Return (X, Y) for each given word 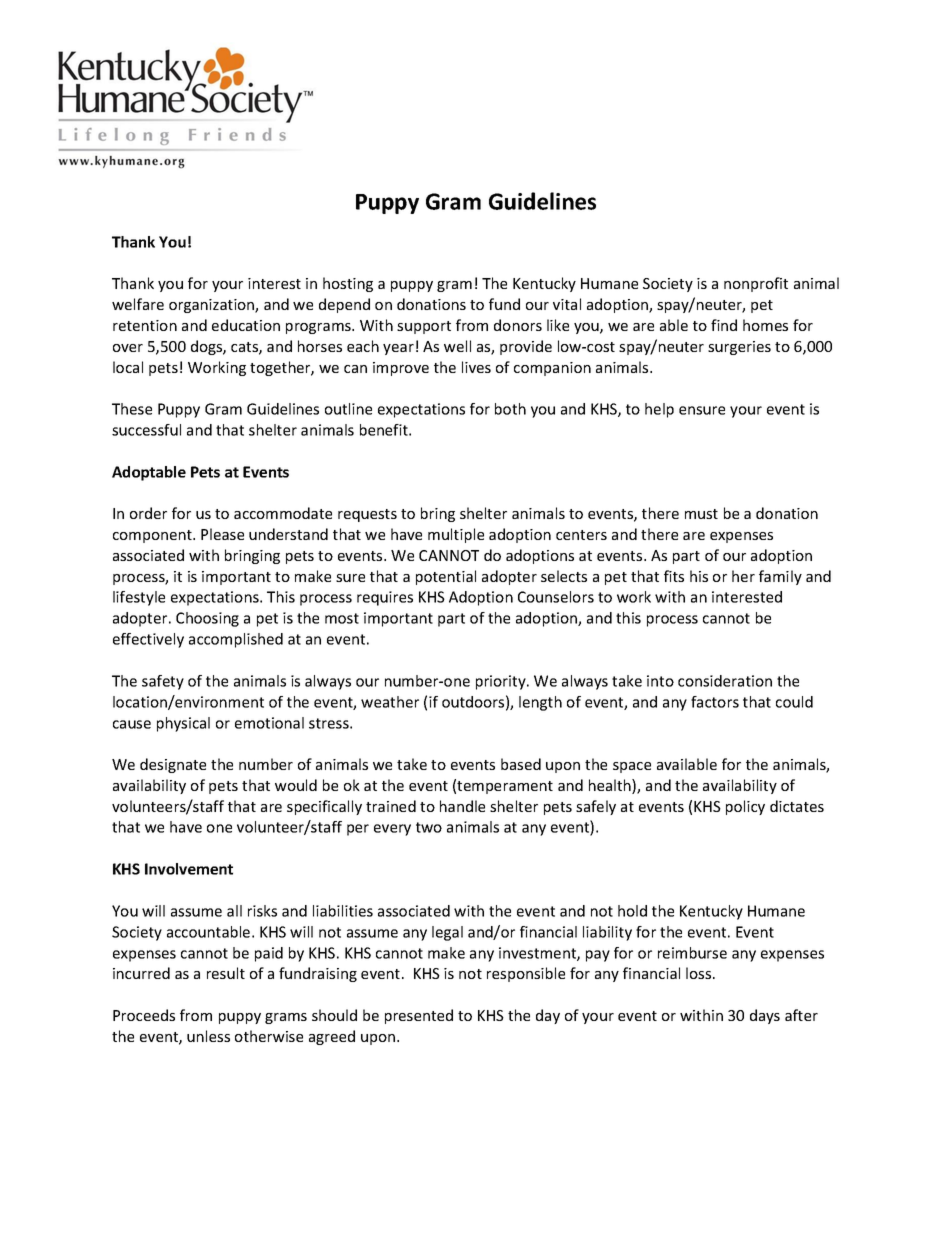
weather (390, 702)
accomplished (236, 640)
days (765, 1016)
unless (208, 1036)
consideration (725, 681)
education (246, 325)
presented (419, 1016)
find (724, 325)
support (424, 327)
